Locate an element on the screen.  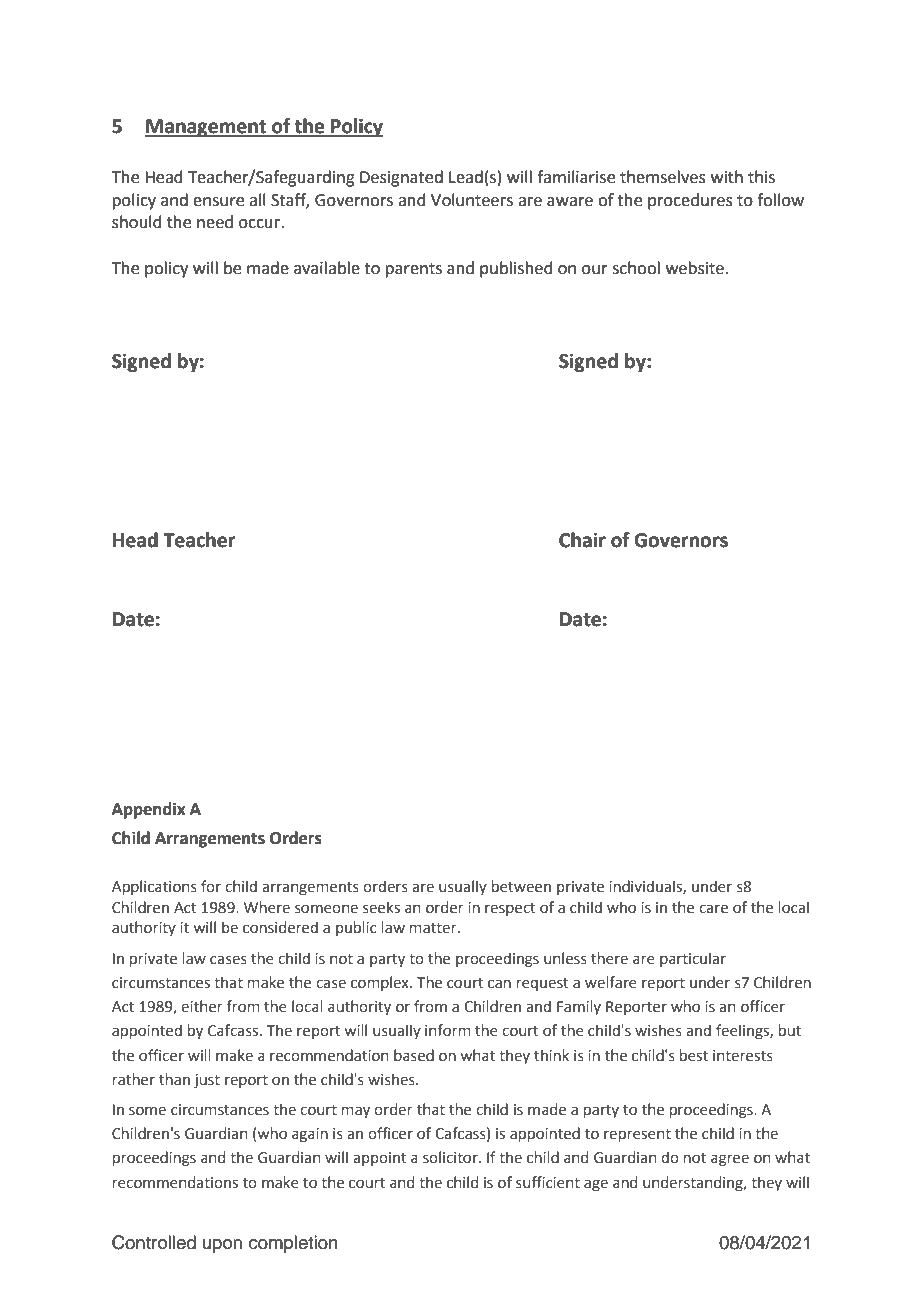
upon is located at coordinates (222, 1246).
